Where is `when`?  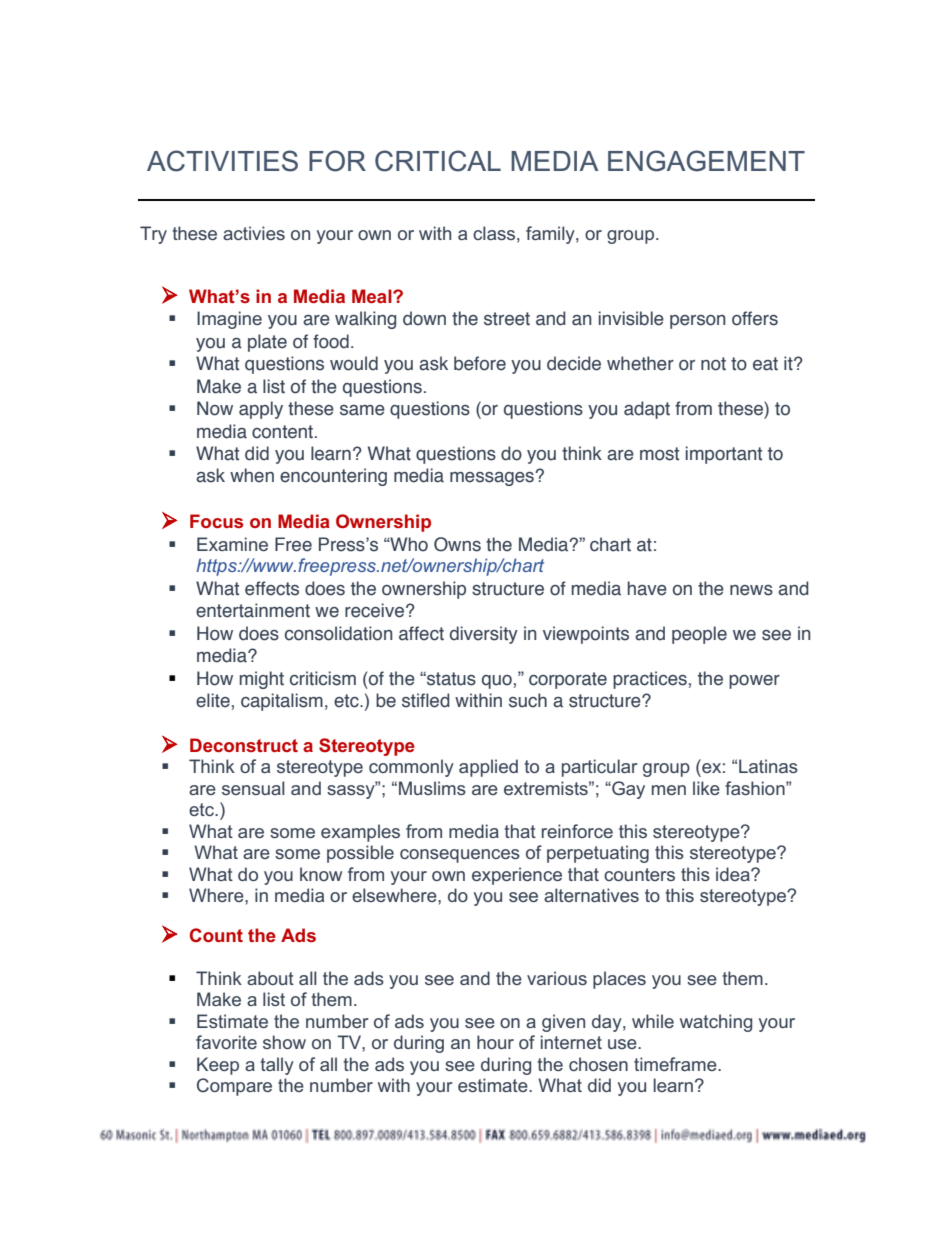 when is located at coordinates (252, 475).
